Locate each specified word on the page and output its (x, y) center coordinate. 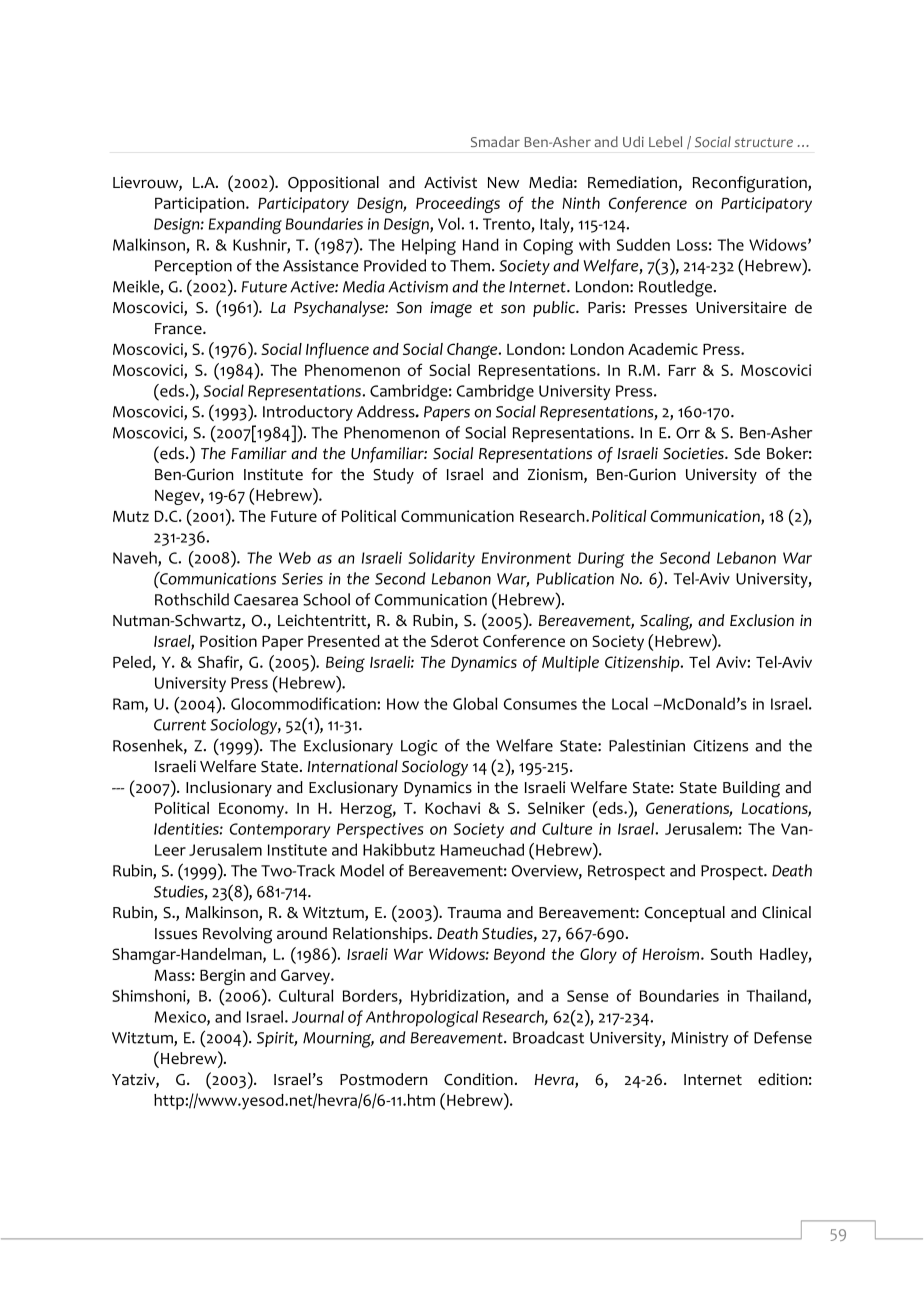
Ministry (700, 1039)
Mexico (181, 1018)
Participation (201, 205)
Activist (450, 182)
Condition (478, 1079)
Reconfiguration (751, 184)
